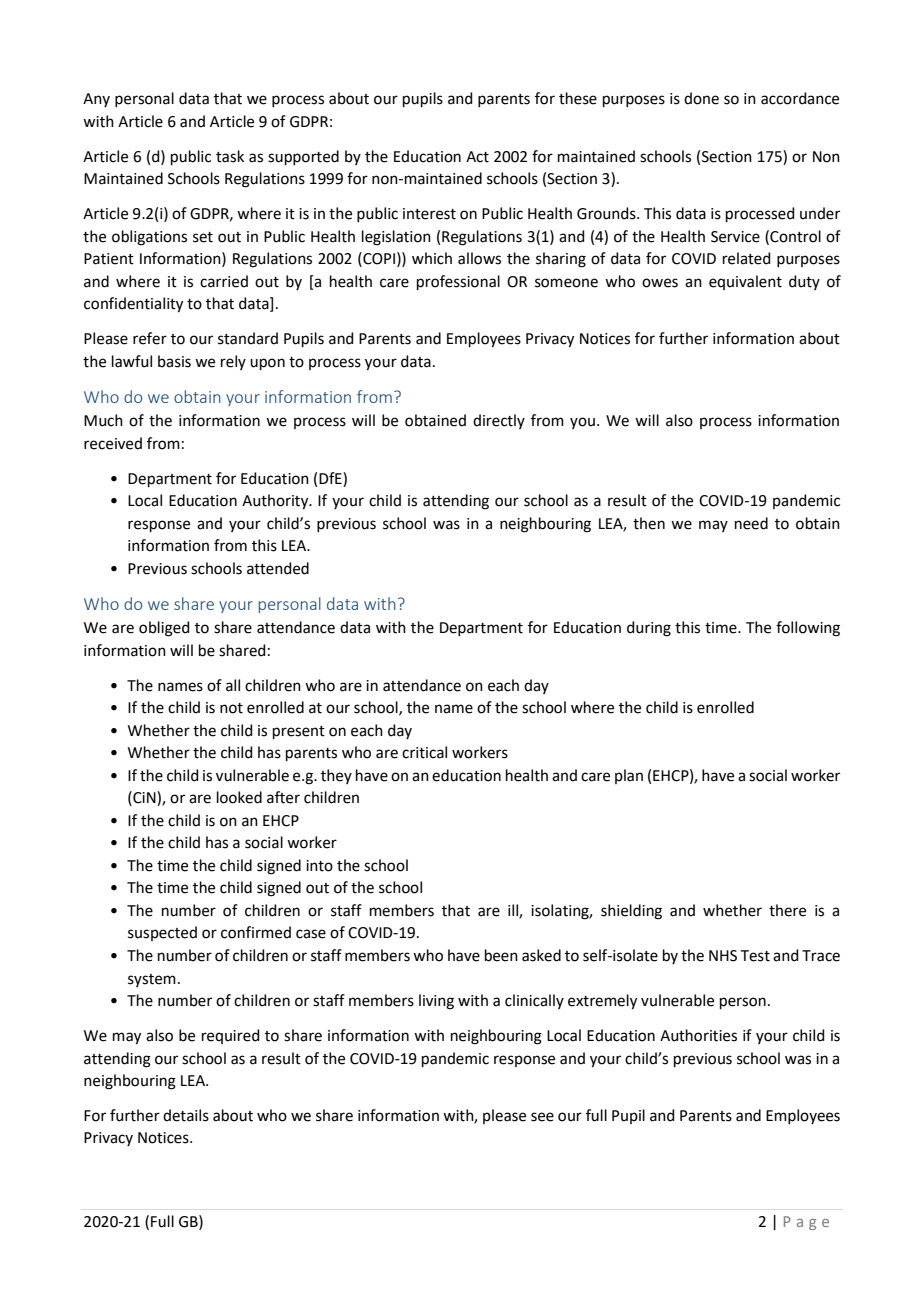  Describe the element at coordinates (186, 1115) in the document. I see `details` at that location.
